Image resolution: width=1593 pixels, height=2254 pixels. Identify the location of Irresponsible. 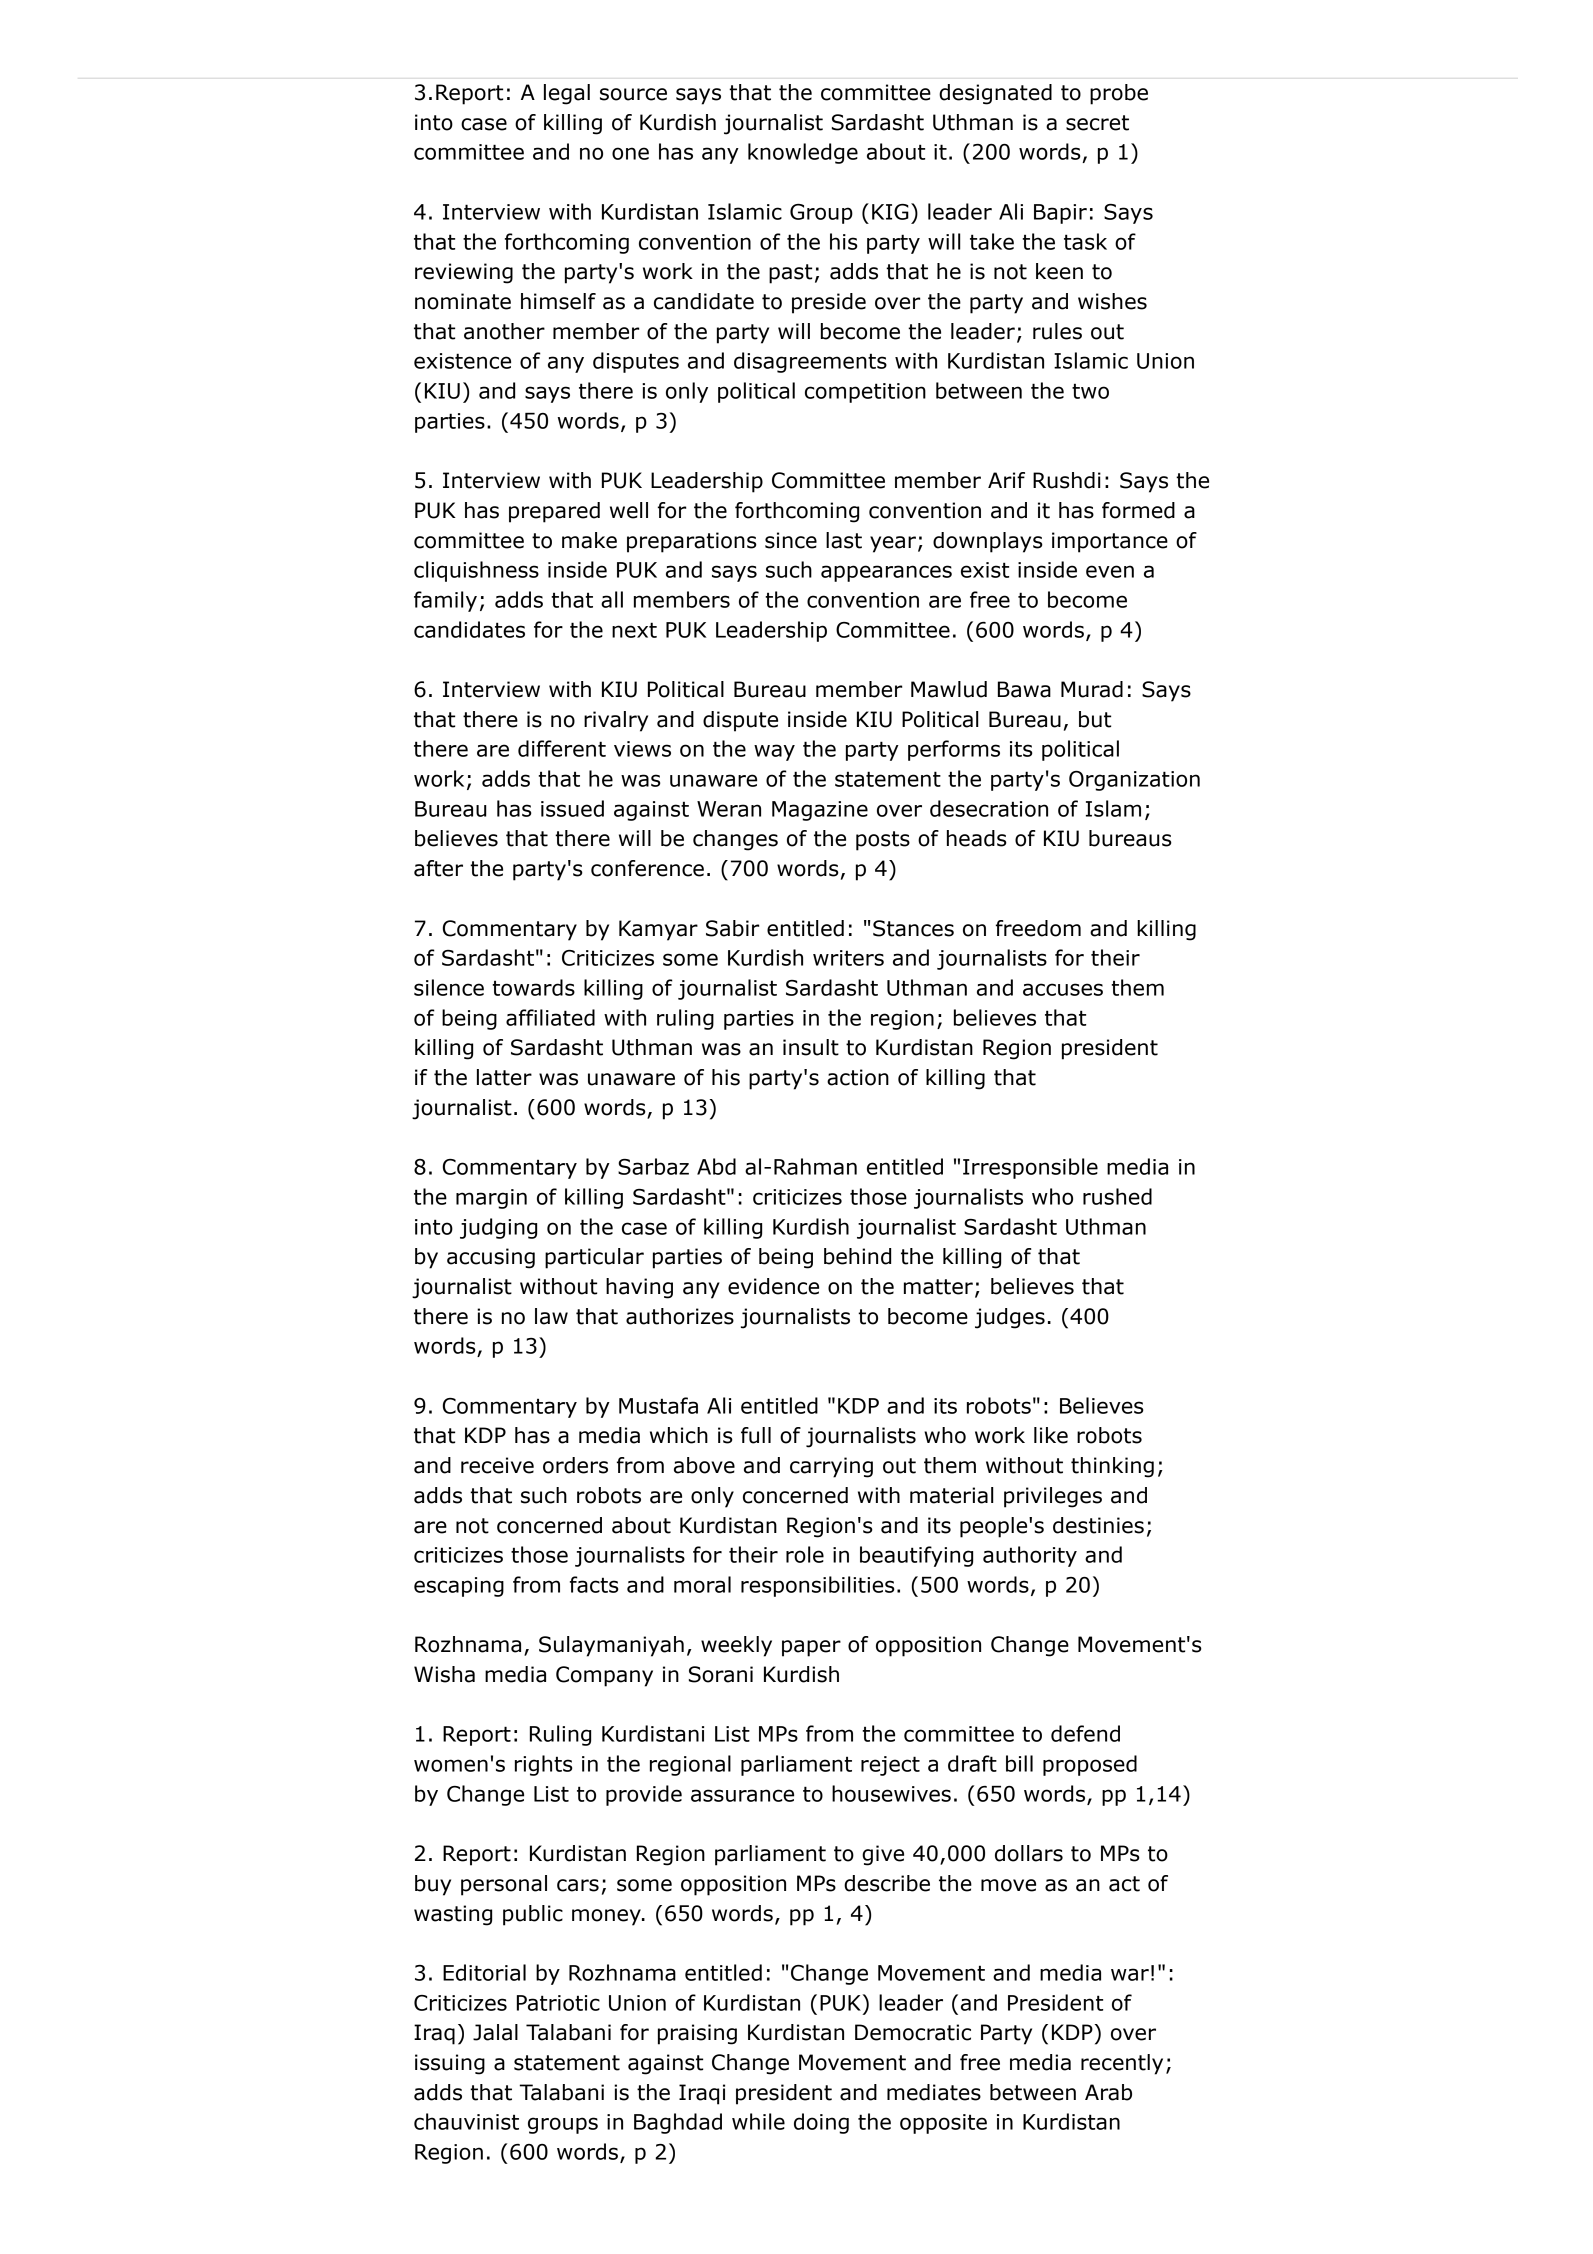
(1030, 1168).
